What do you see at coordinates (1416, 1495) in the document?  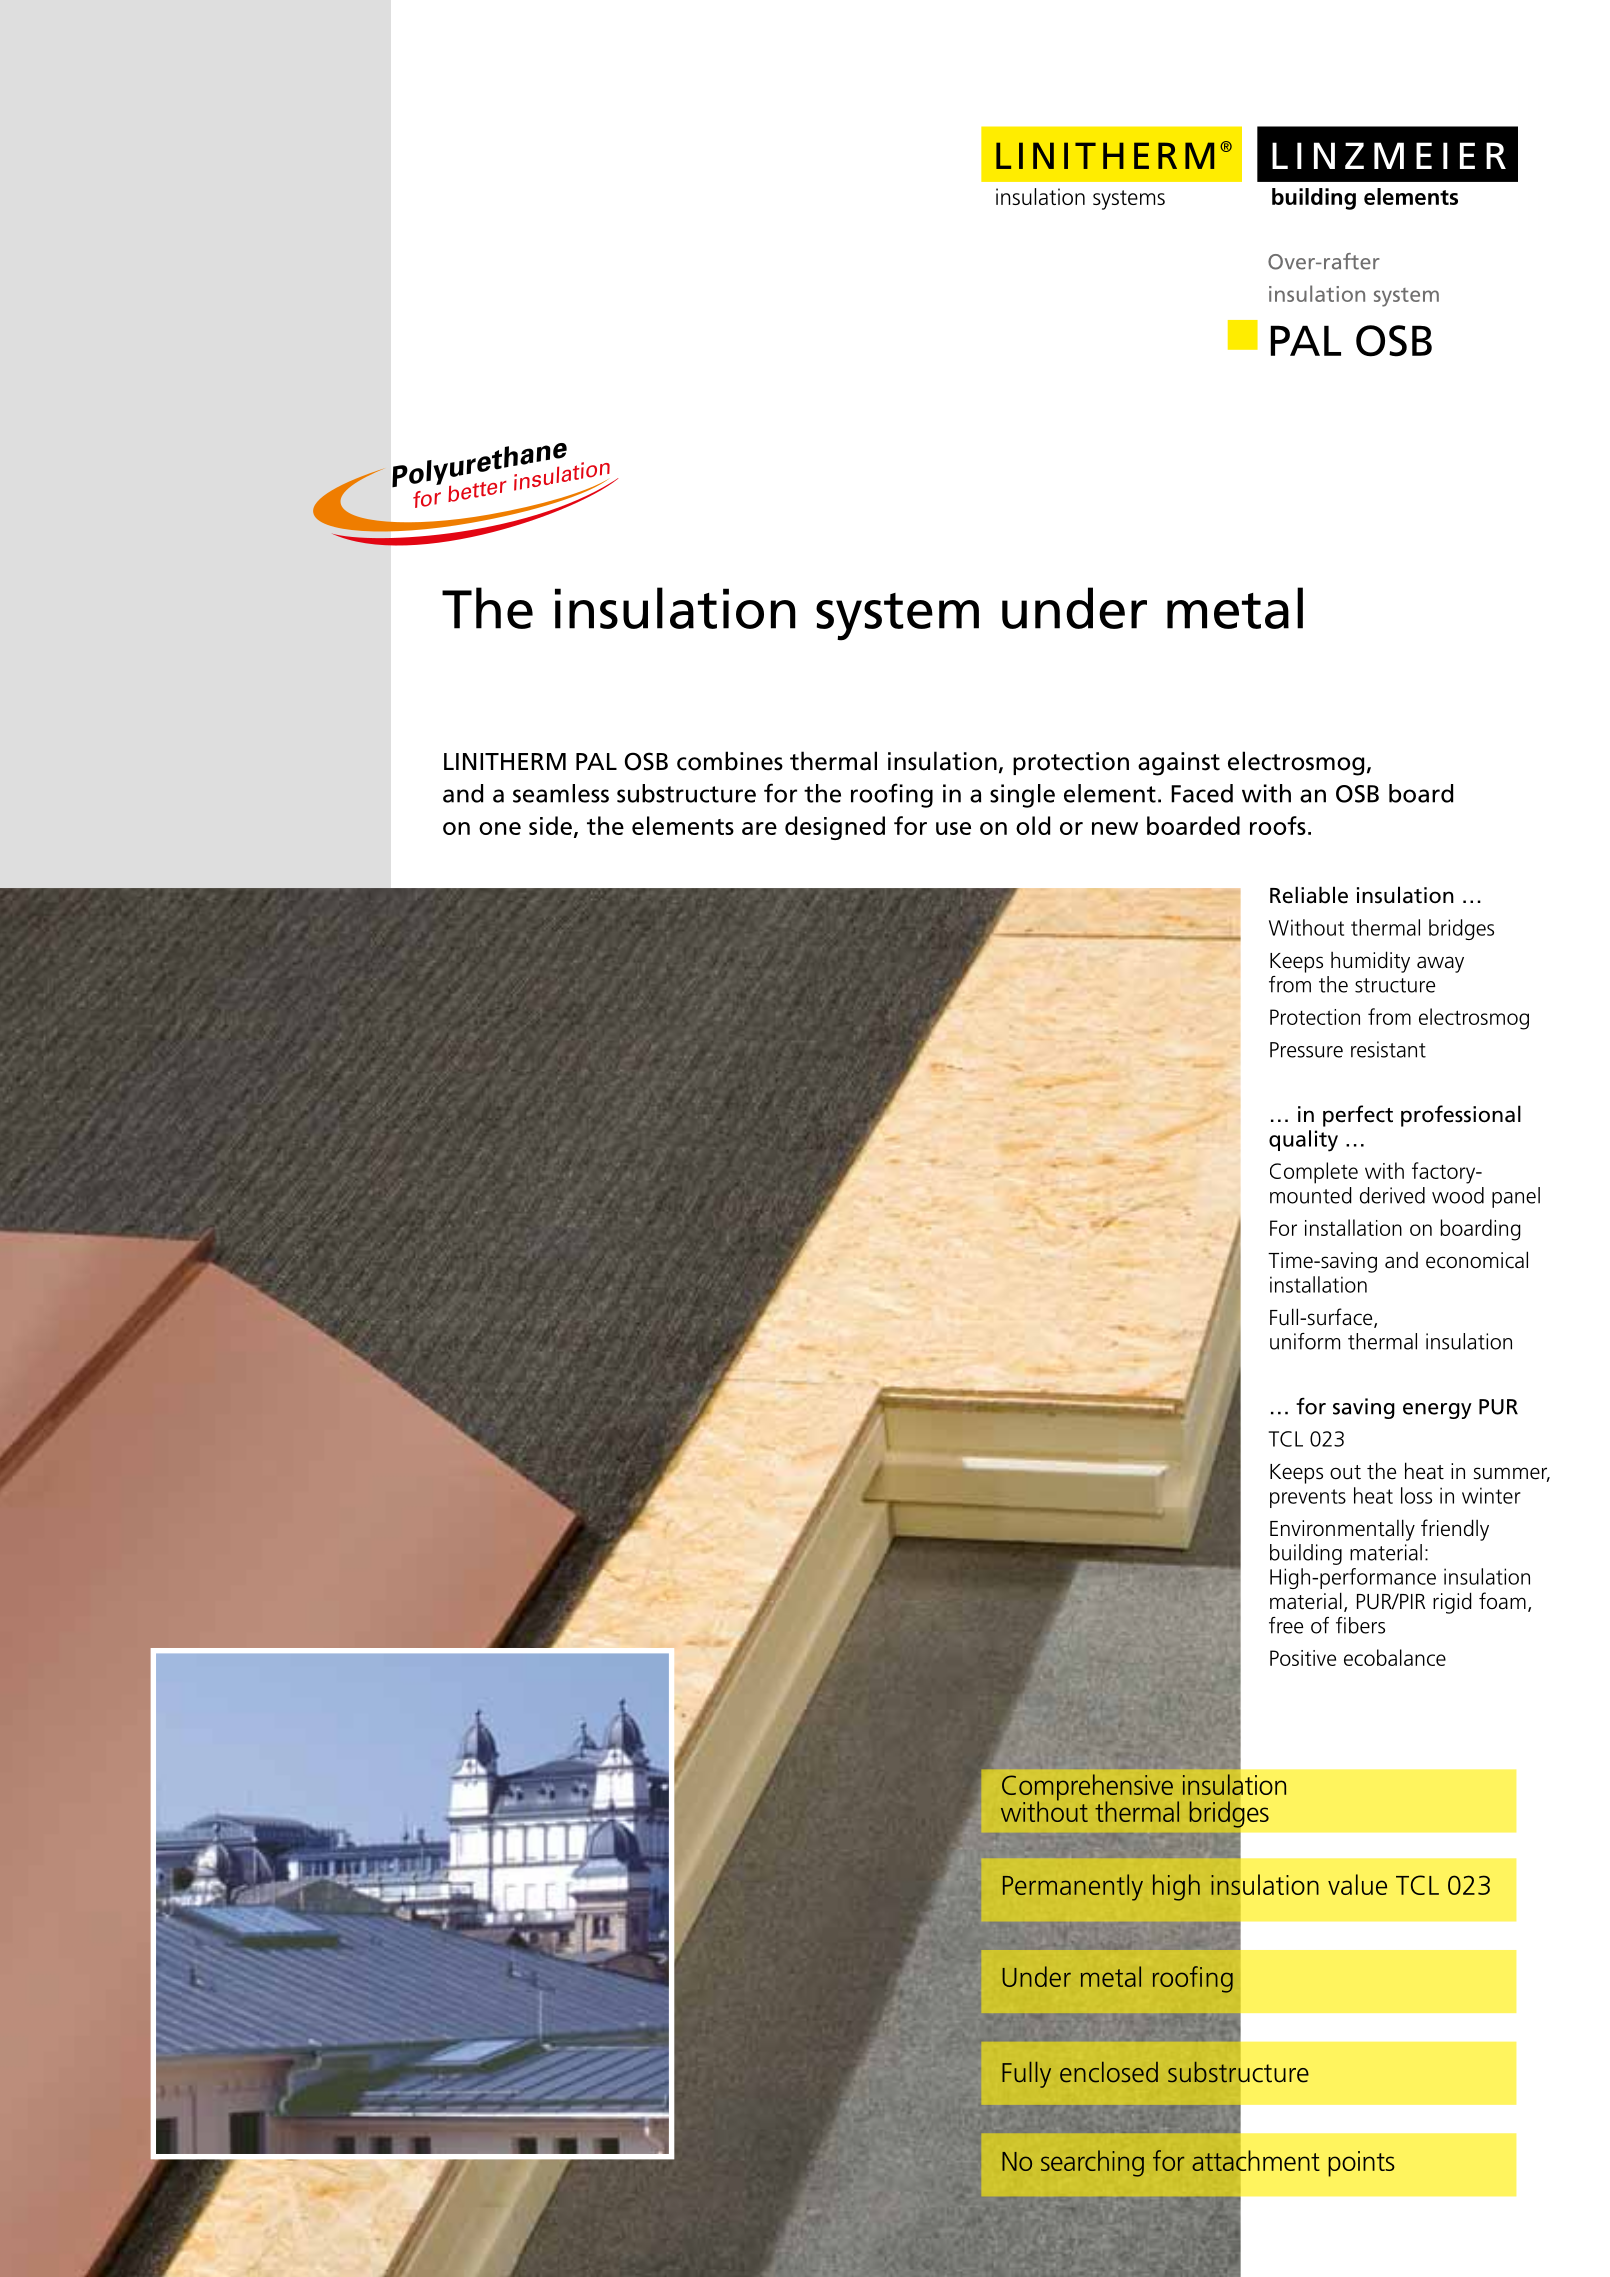 I see `loss` at bounding box center [1416, 1495].
